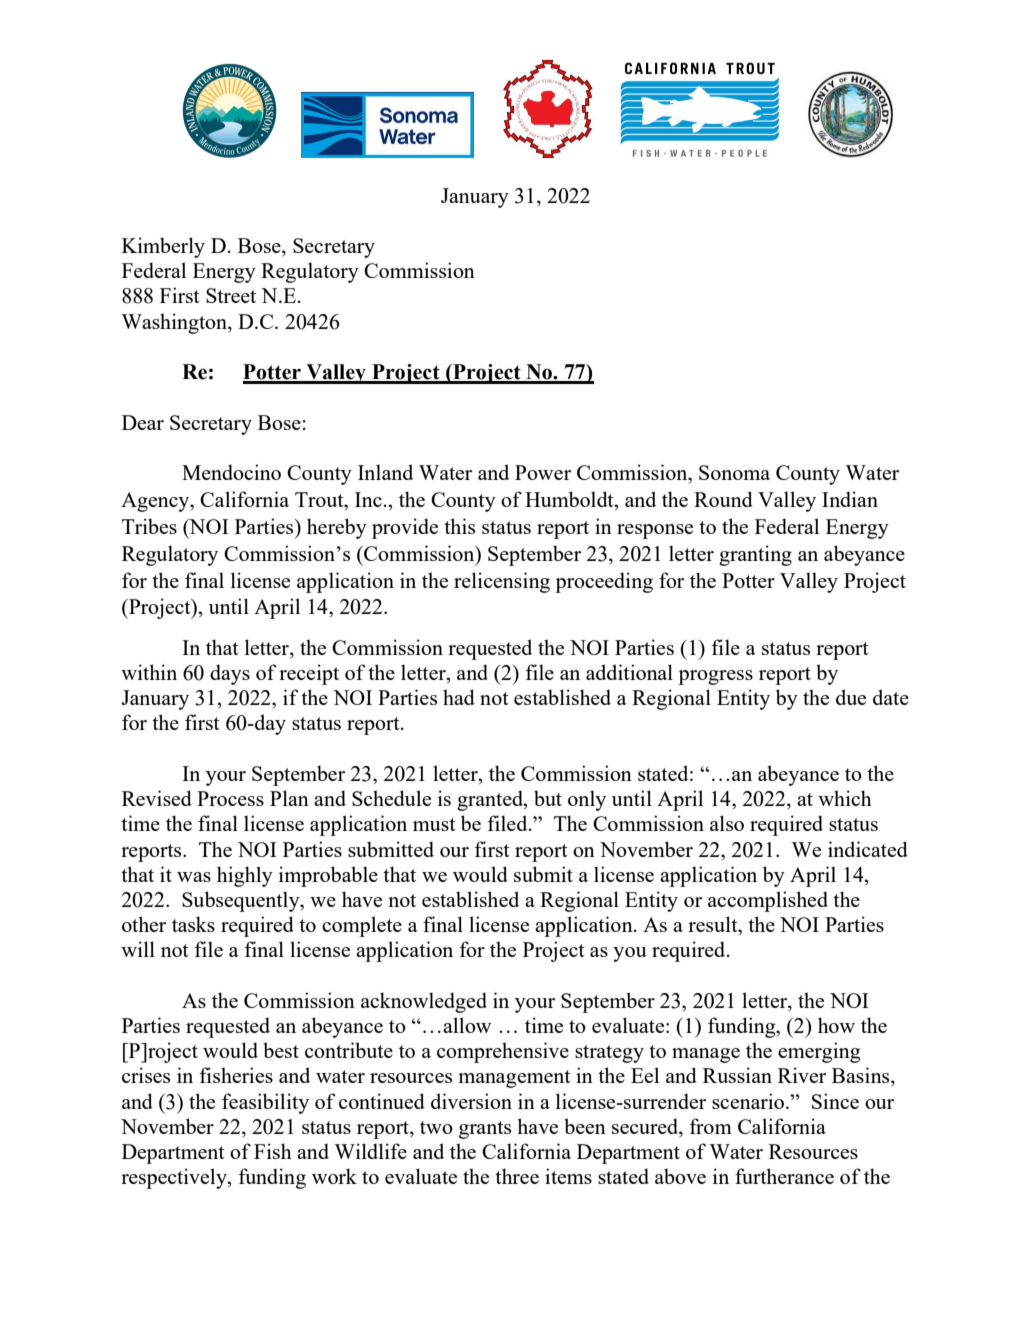 This document has width=1032, height=1336. I want to click on feasibility, so click(265, 1103).
